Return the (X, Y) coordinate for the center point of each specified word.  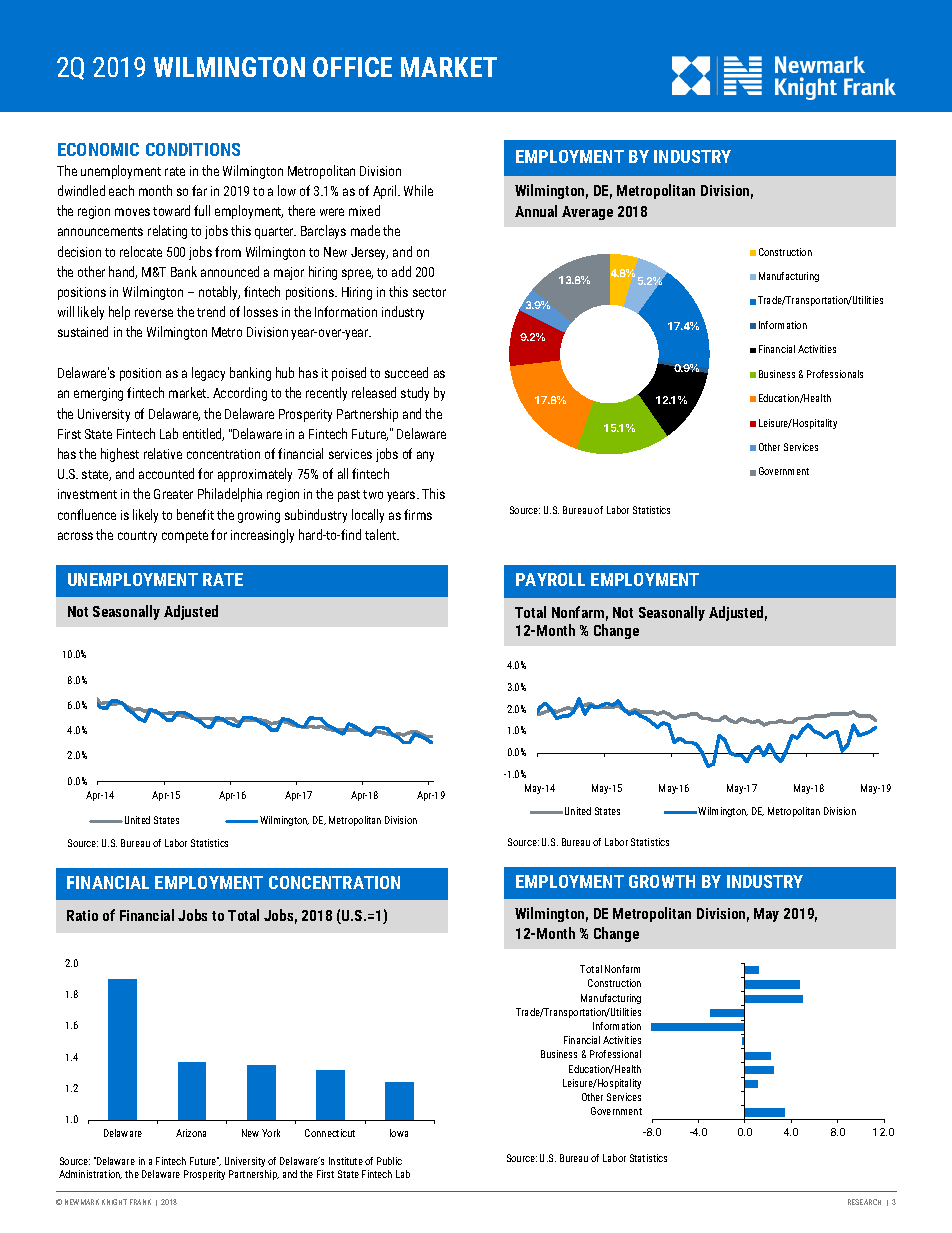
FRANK (140, 1202)
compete (185, 537)
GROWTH (662, 881)
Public (389, 1161)
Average (587, 213)
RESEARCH (864, 1202)
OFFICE (352, 67)
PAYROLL (550, 579)
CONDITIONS (193, 149)
